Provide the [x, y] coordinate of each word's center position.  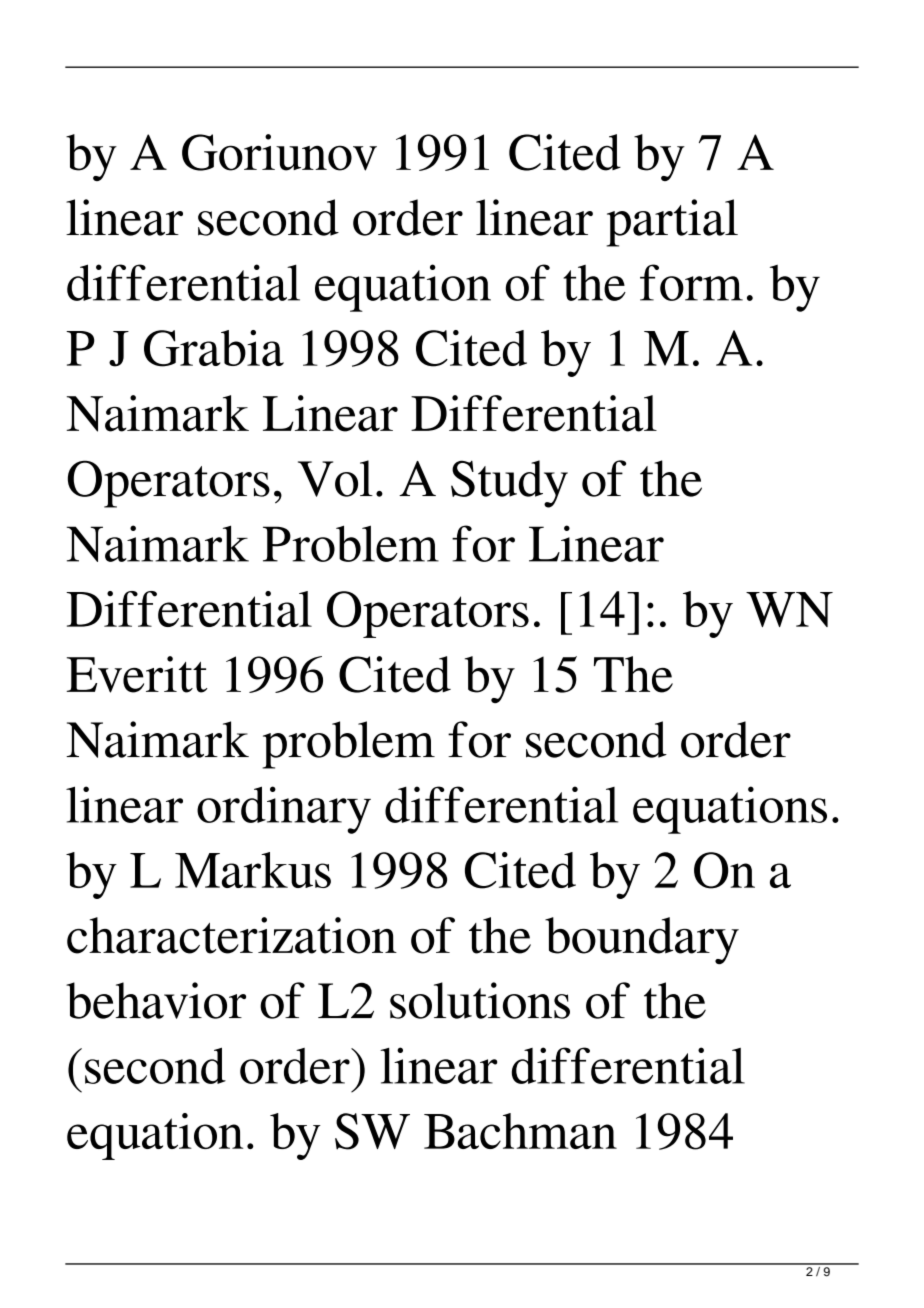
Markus [253, 870]
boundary [642, 941]
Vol [335, 478]
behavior [156, 1000]
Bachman [520, 1131]
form [691, 282]
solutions [480, 1000]
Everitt [136, 674]
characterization [232, 935]
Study [509, 484]
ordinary [284, 810]
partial [672, 223]
